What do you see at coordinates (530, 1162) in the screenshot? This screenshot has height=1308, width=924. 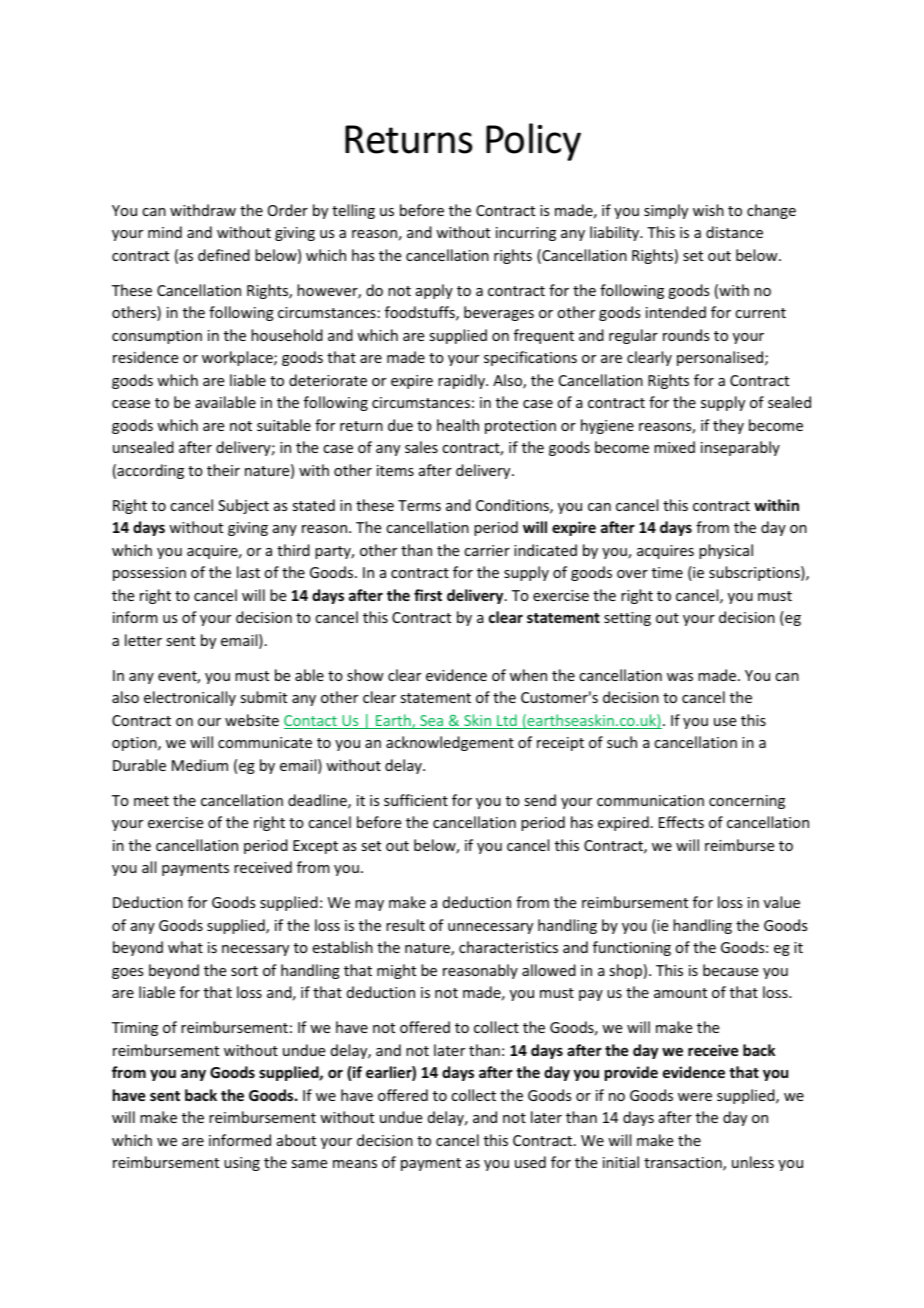 I see `used` at bounding box center [530, 1162].
